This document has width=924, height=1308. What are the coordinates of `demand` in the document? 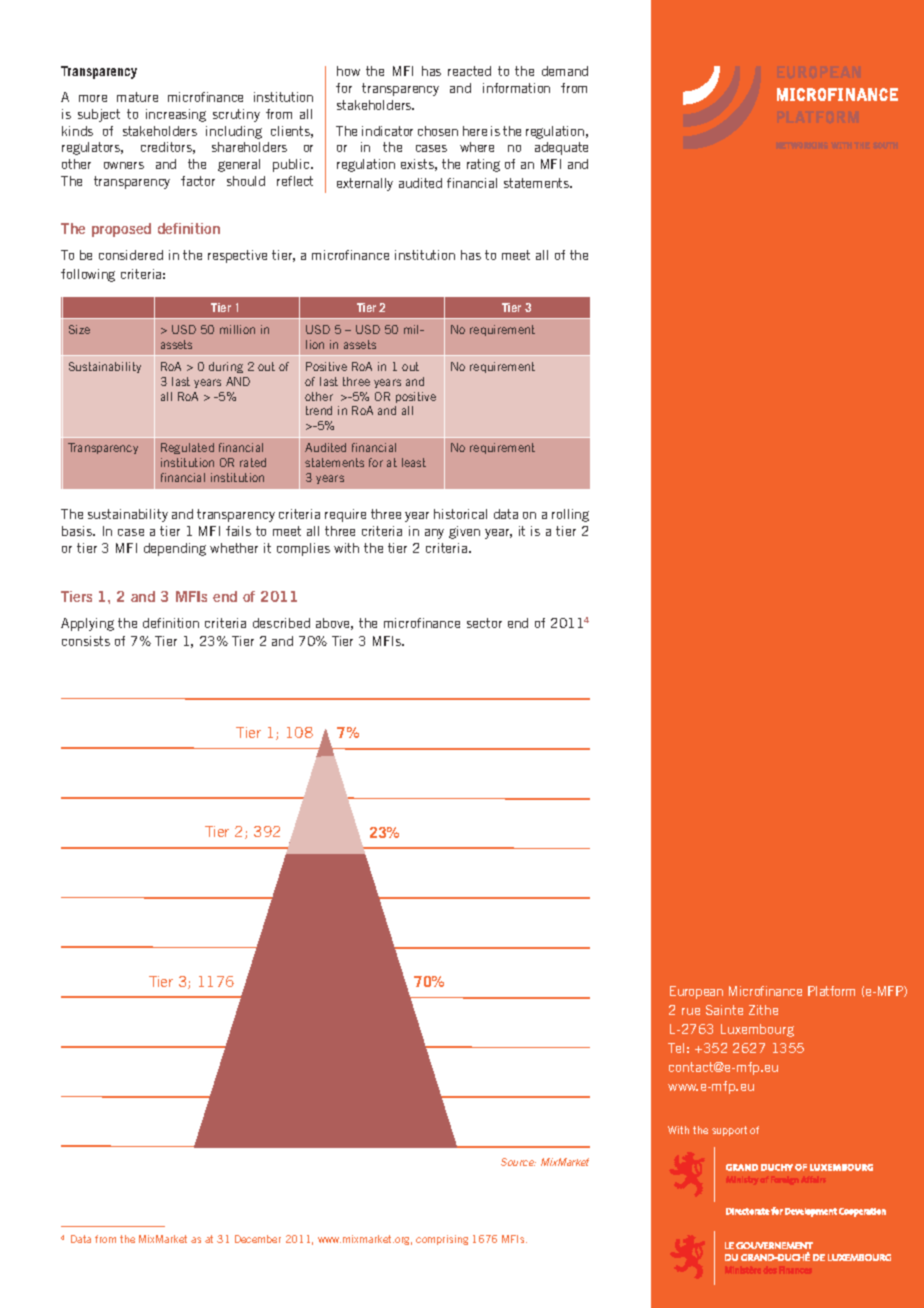 It's located at (565, 71).
